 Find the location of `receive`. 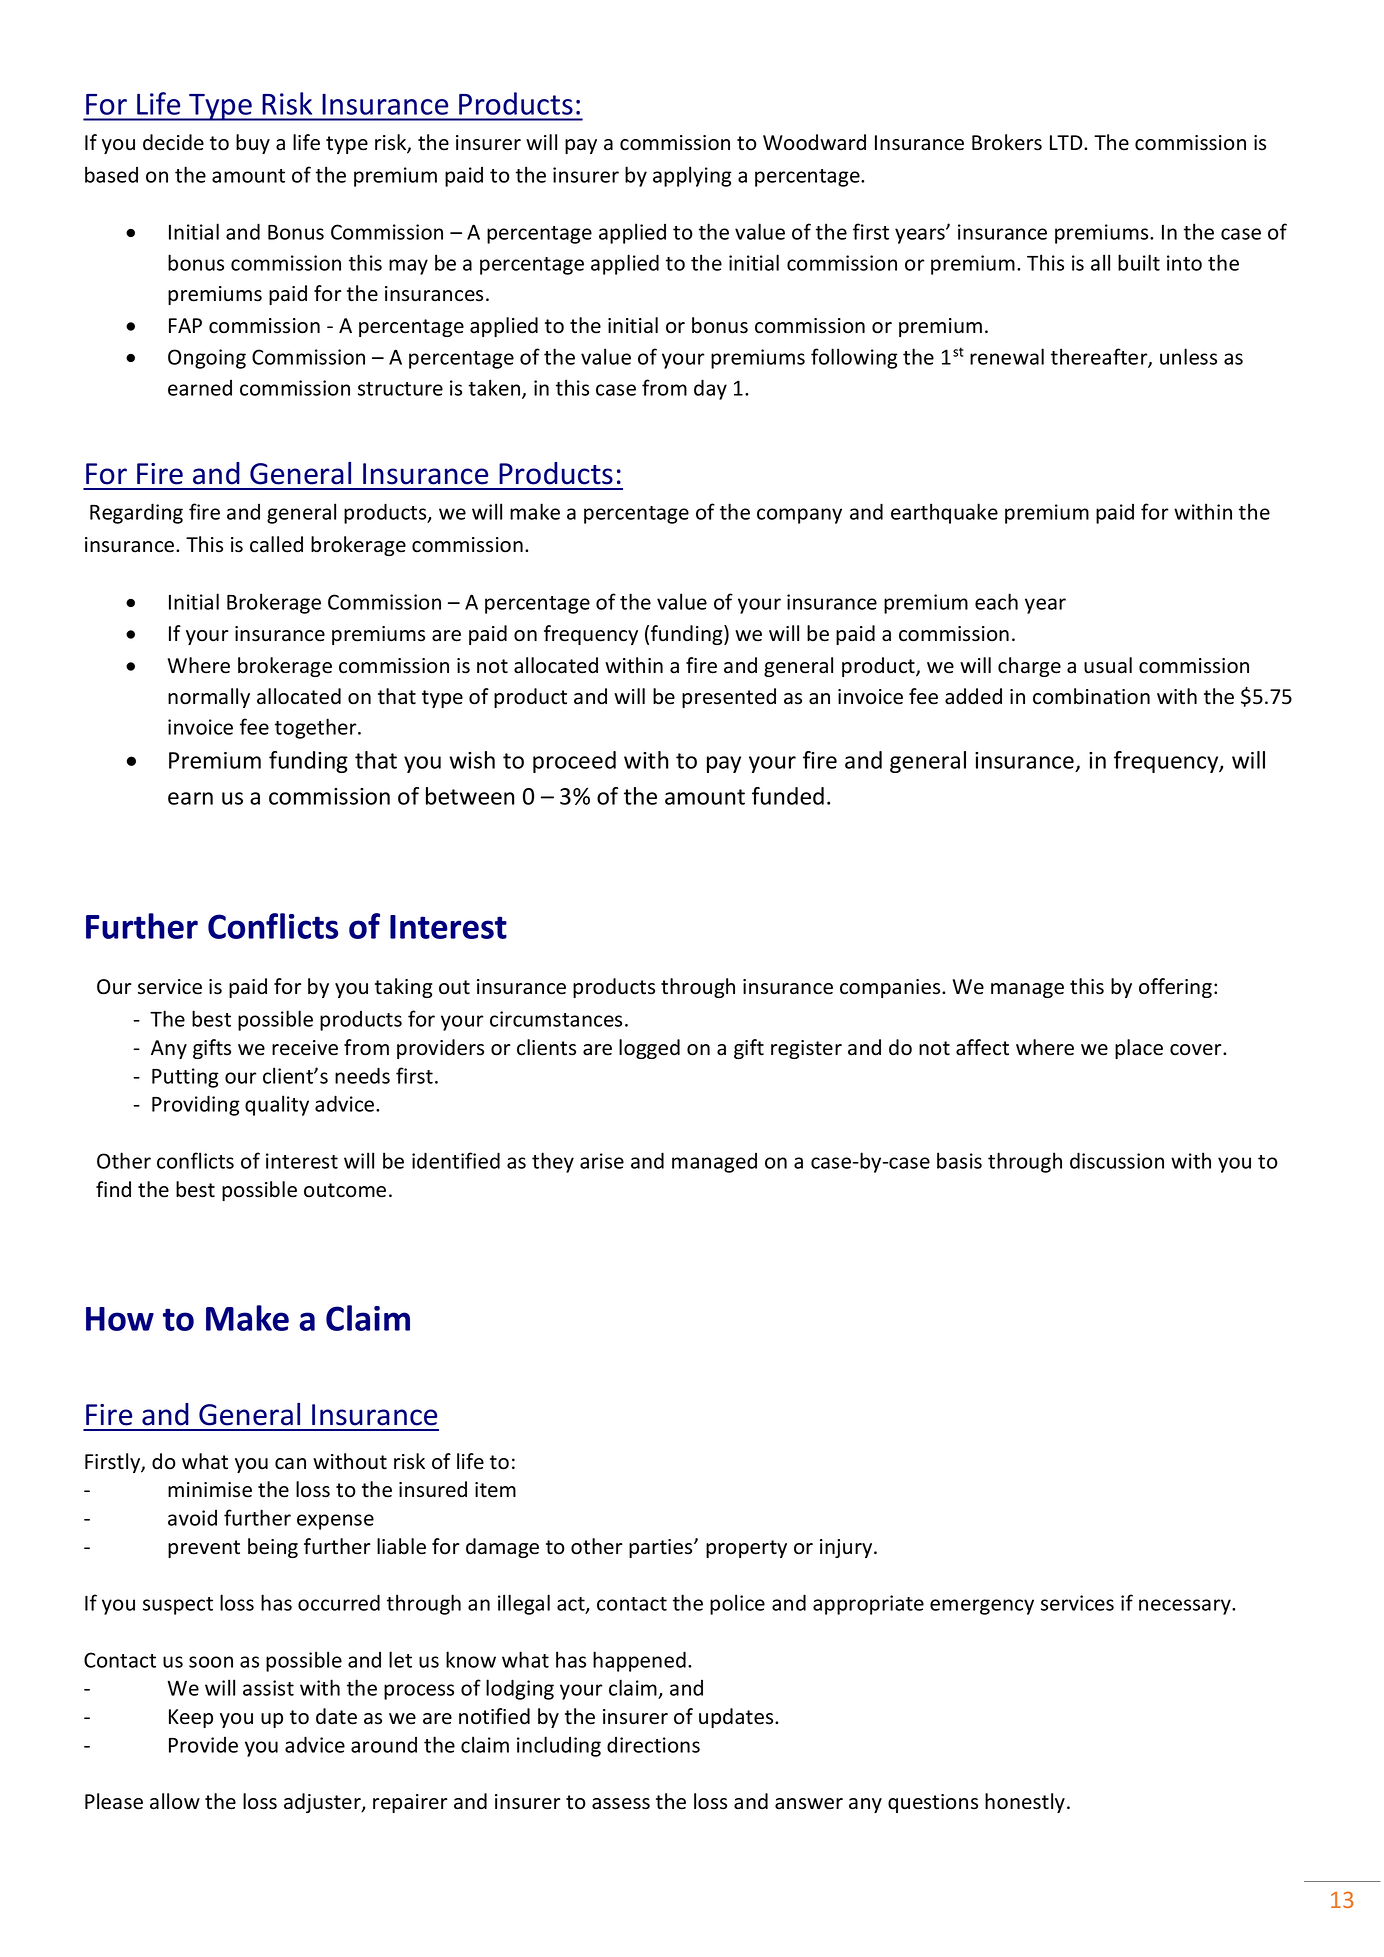

receive is located at coordinates (305, 1048).
